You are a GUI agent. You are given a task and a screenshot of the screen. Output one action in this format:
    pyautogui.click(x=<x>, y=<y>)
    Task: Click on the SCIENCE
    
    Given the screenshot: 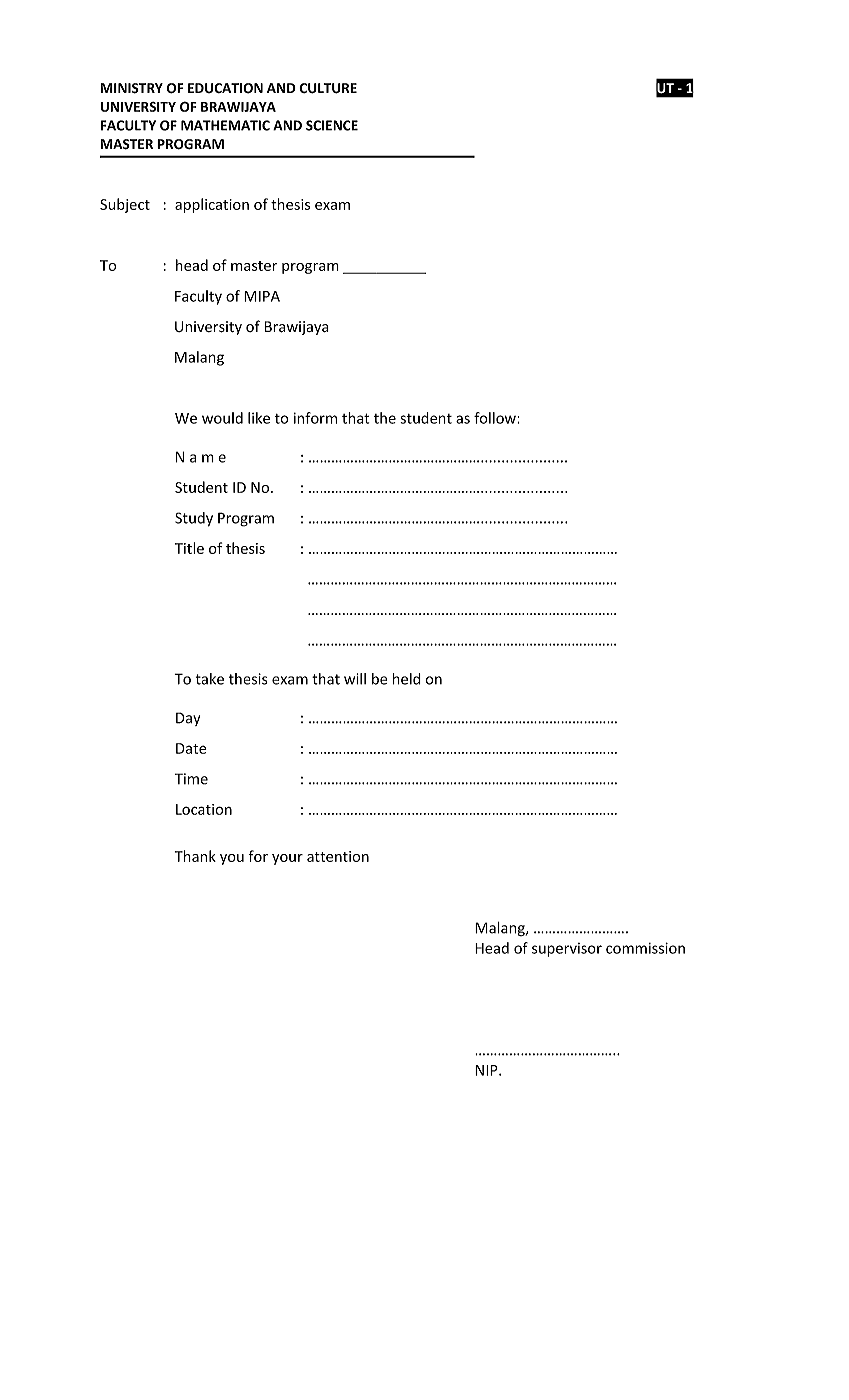 What is the action you would take?
    pyautogui.click(x=332, y=125)
